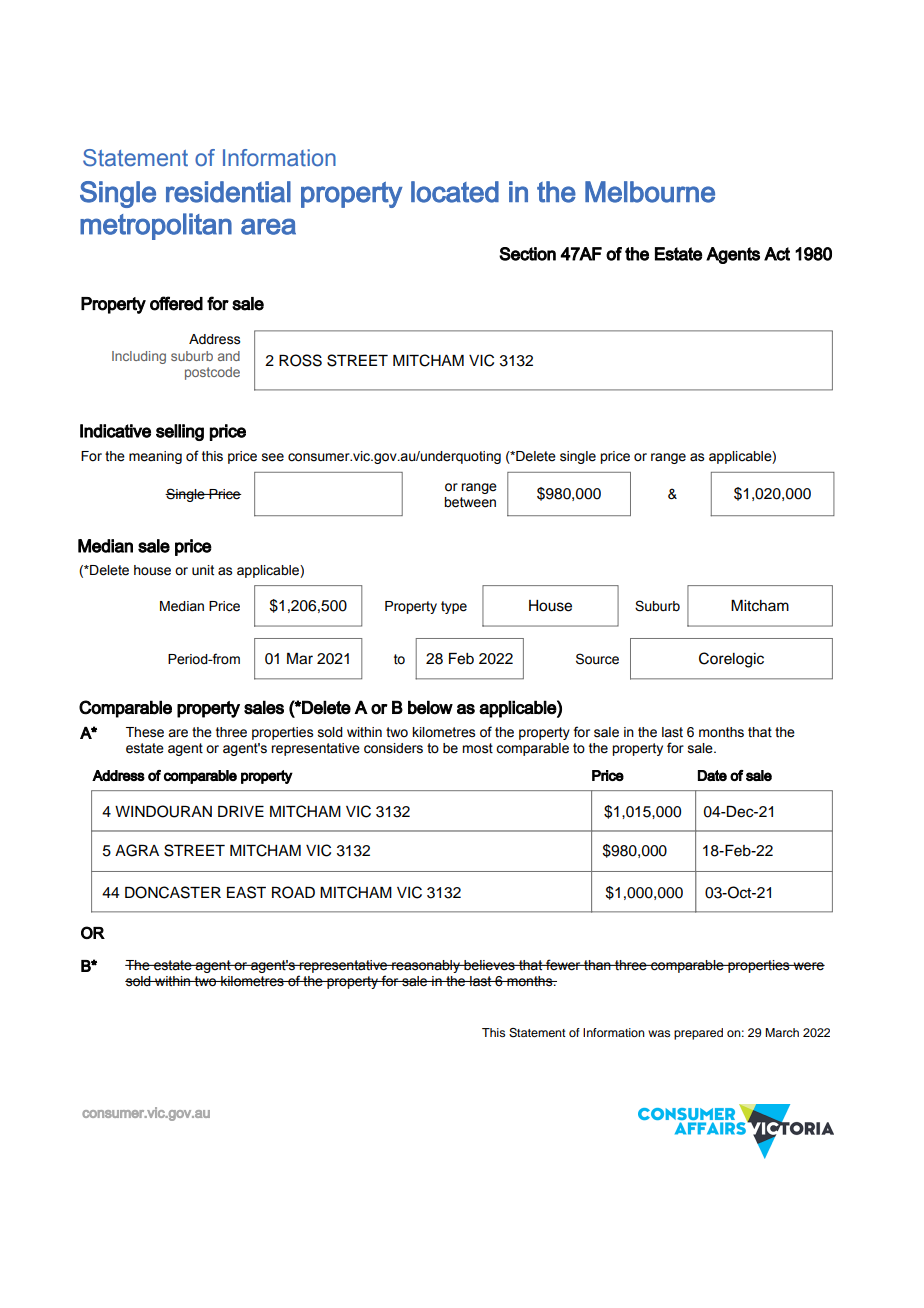  What do you see at coordinates (470, 502) in the image?
I see `between` at bounding box center [470, 502].
